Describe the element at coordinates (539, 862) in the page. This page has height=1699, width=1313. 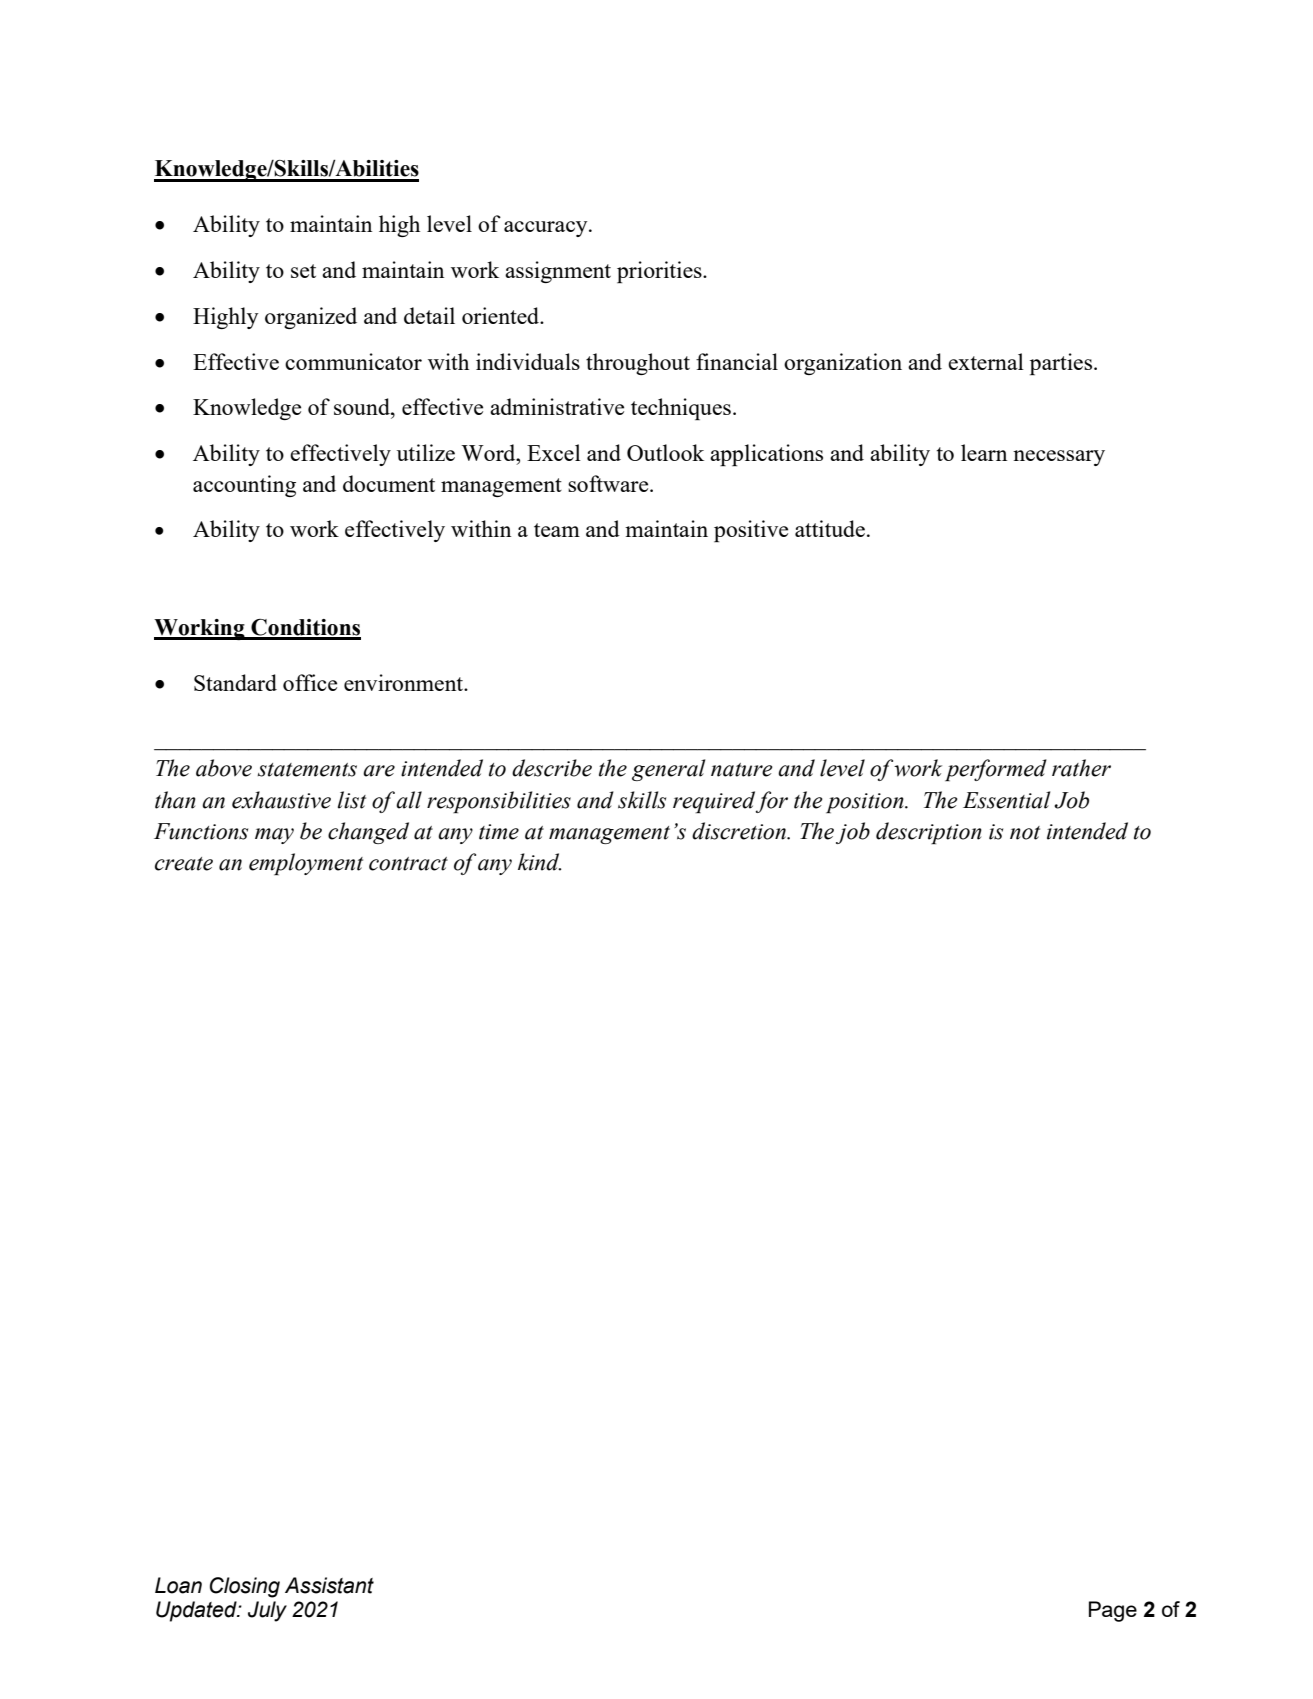
I see `kind` at that location.
